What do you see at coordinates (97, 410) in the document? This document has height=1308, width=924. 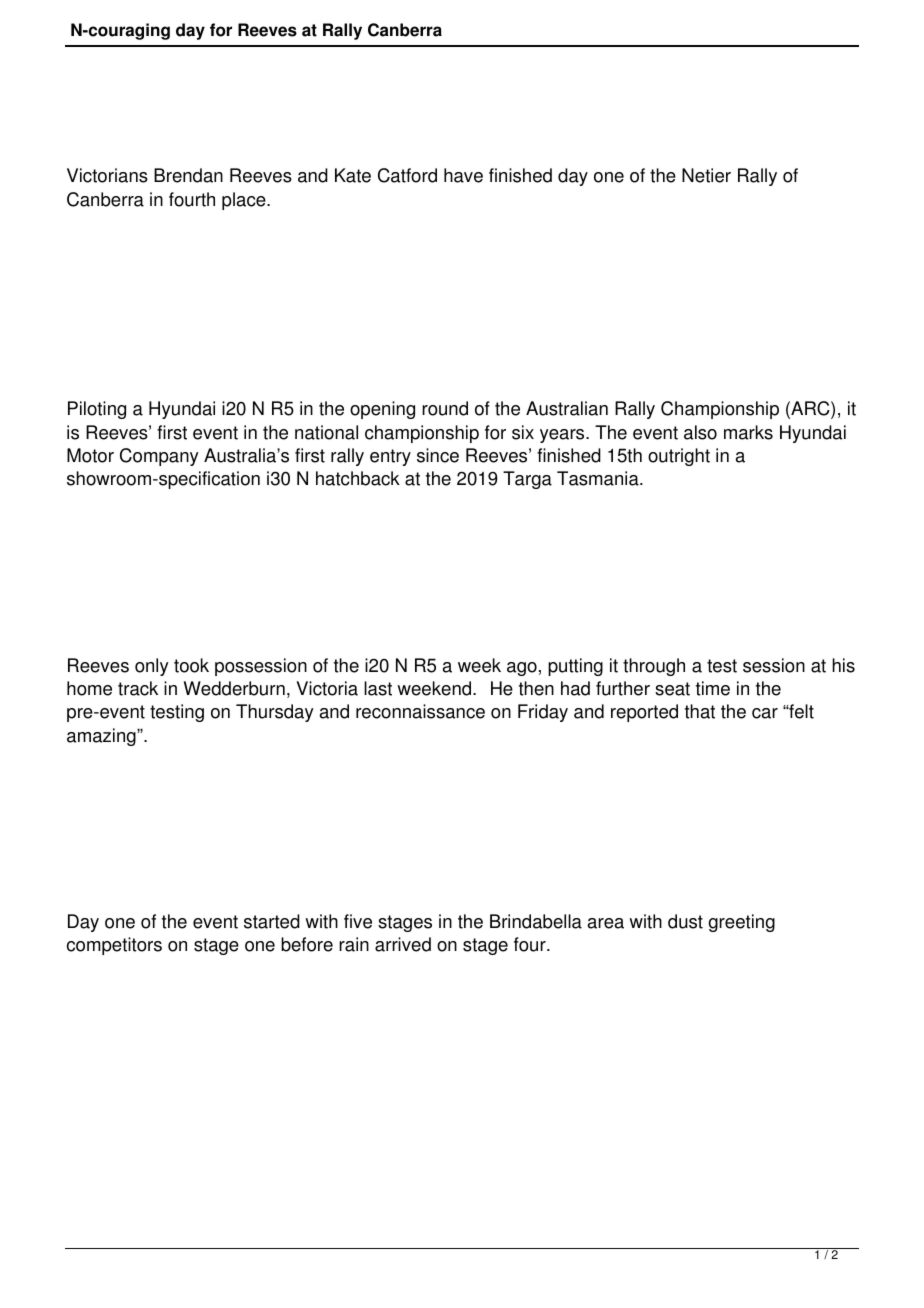 I see `Piloting` at bounding box center [97, 410].
